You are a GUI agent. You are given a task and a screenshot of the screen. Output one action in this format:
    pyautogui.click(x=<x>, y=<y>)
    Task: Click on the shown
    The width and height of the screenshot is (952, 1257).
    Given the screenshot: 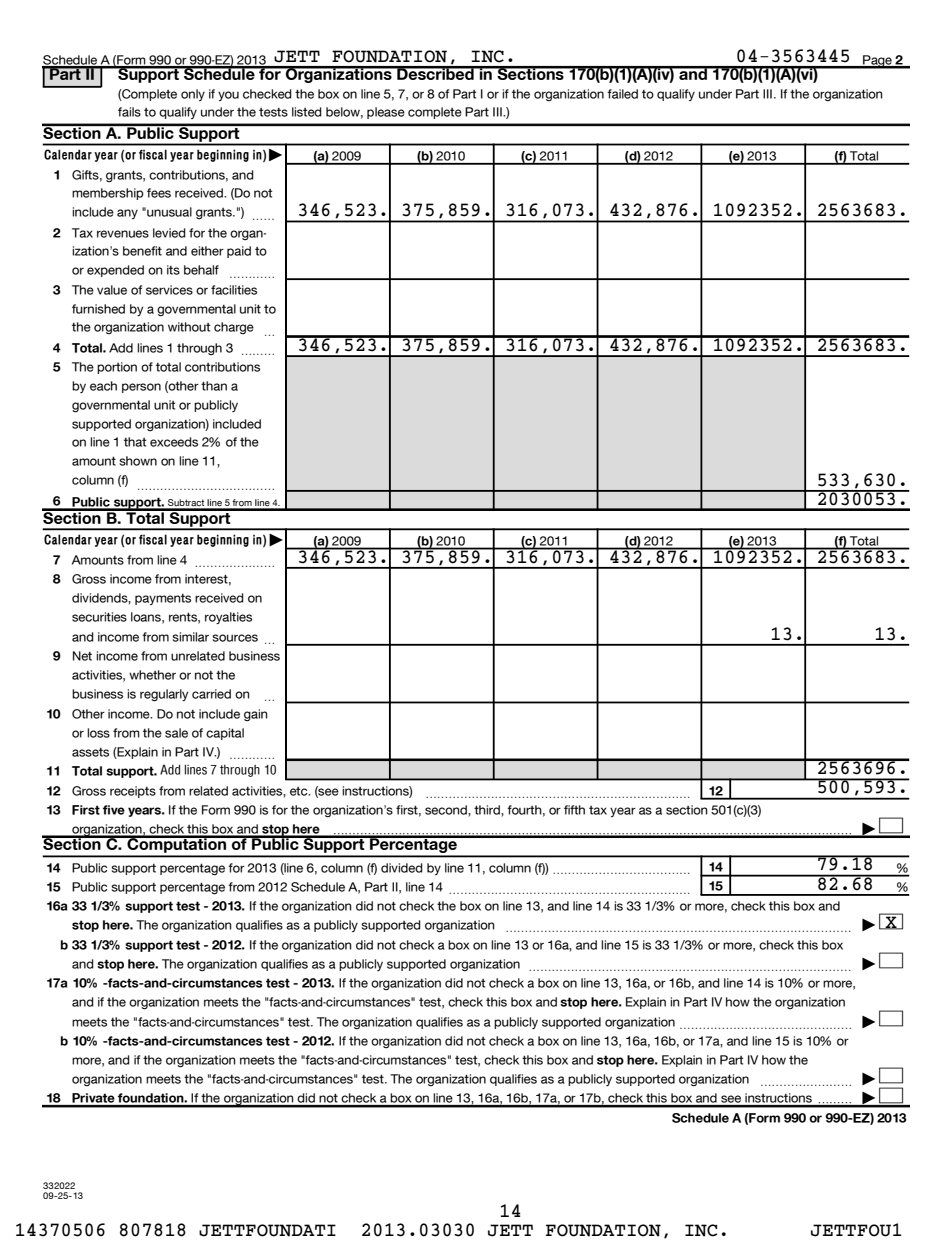 What is the action you would take?
    pyautogui.click(x=138, y=461)
